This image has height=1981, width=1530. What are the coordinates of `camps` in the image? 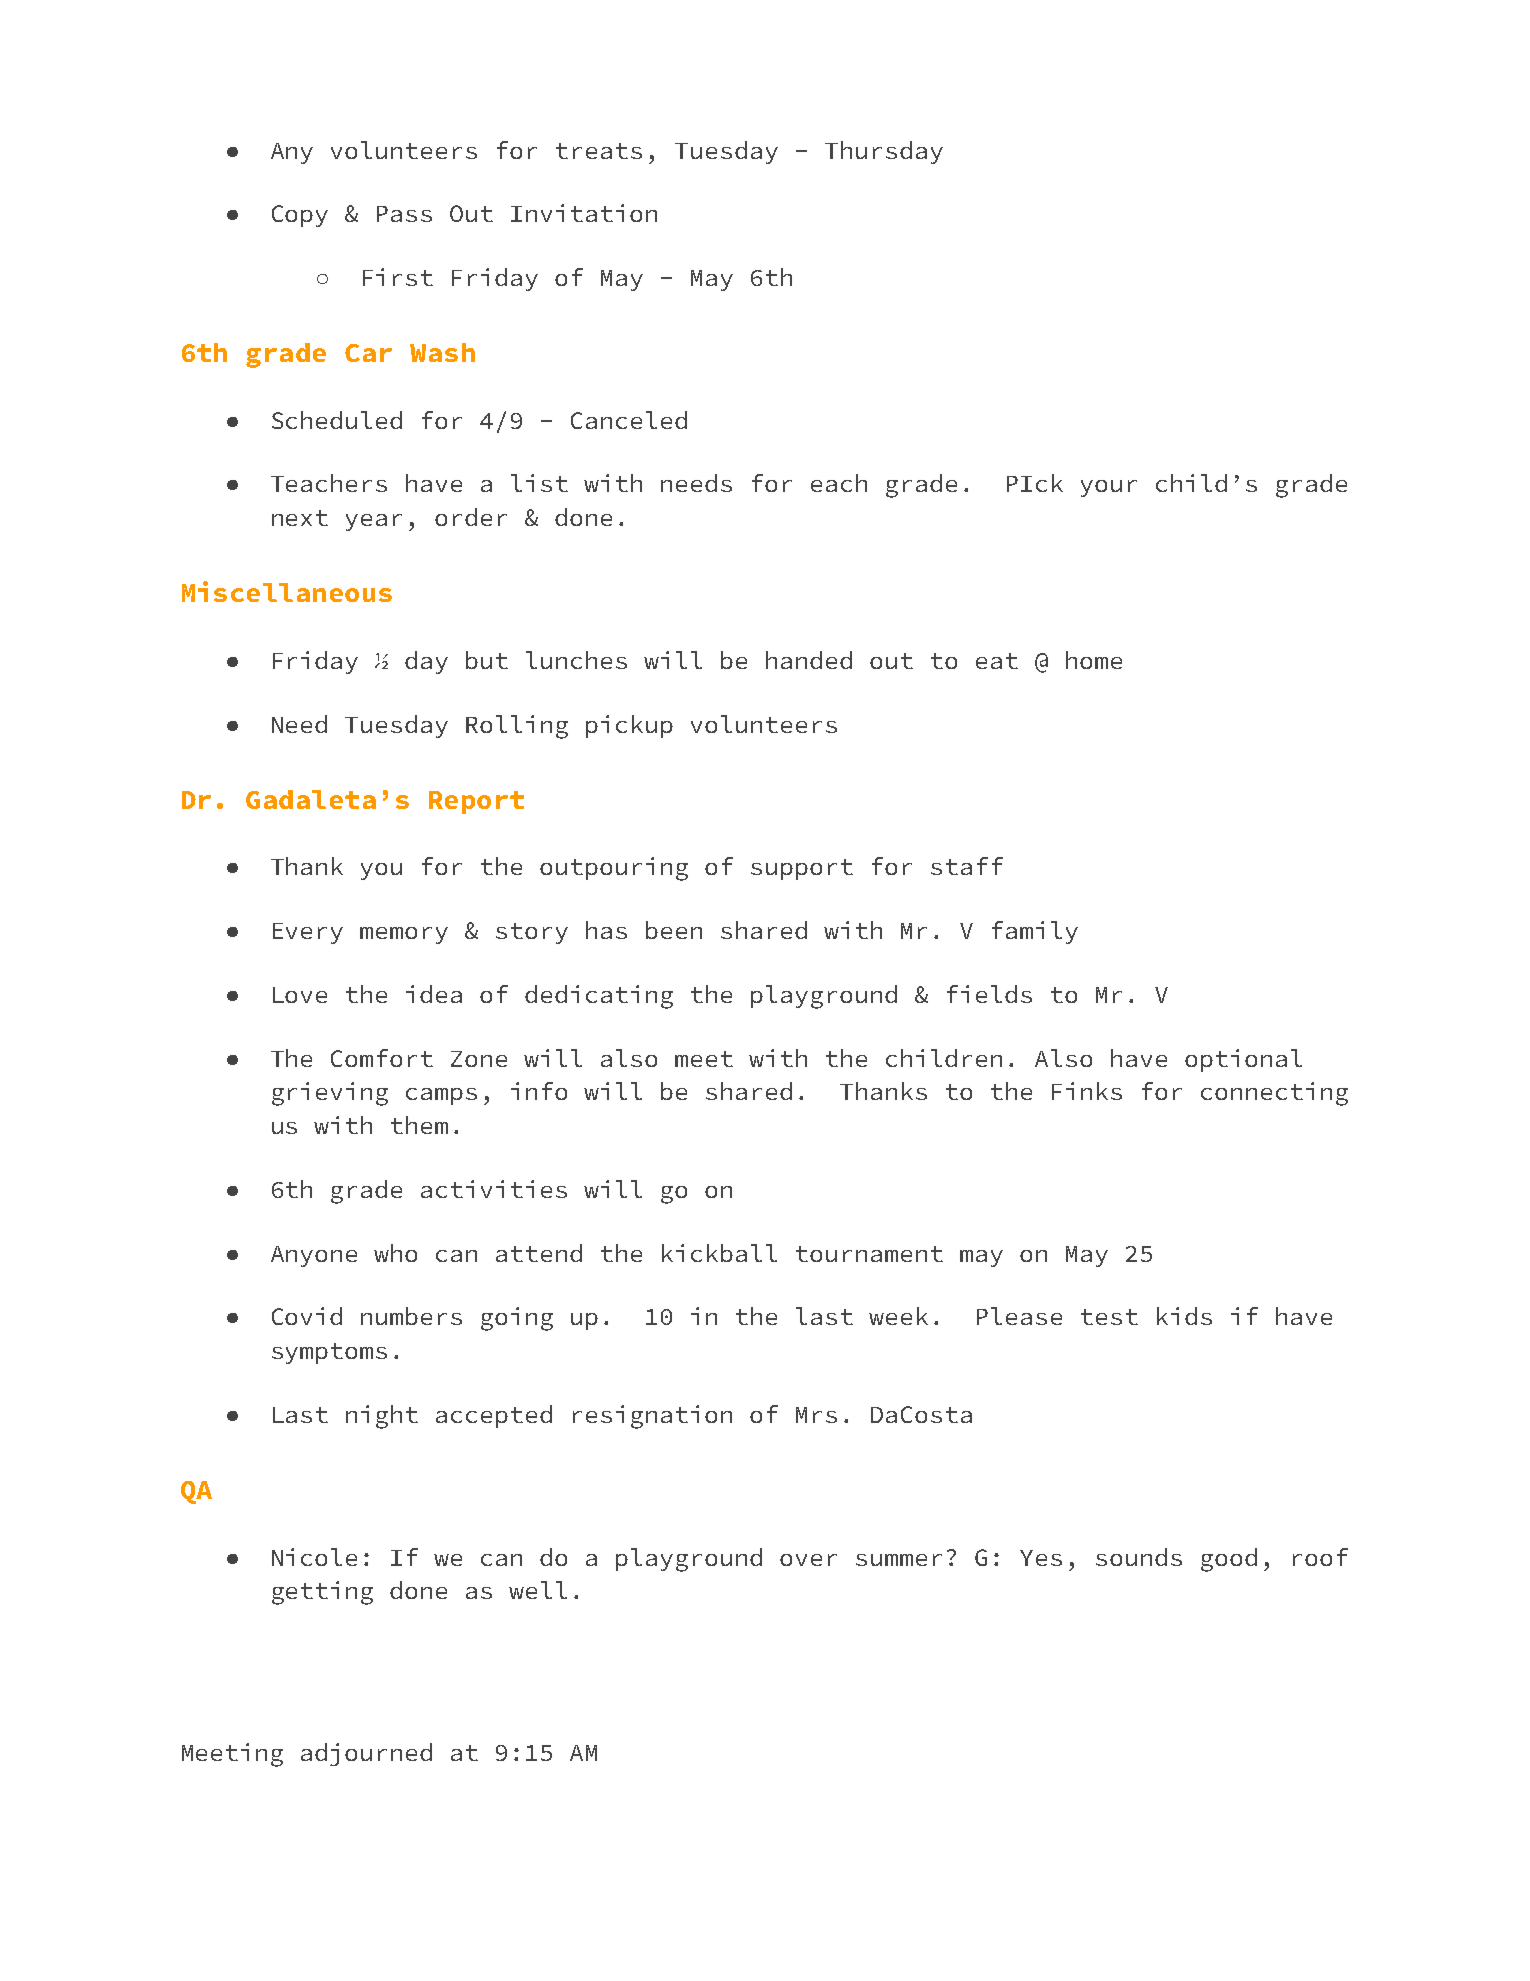 It's located at (441, 1096).
